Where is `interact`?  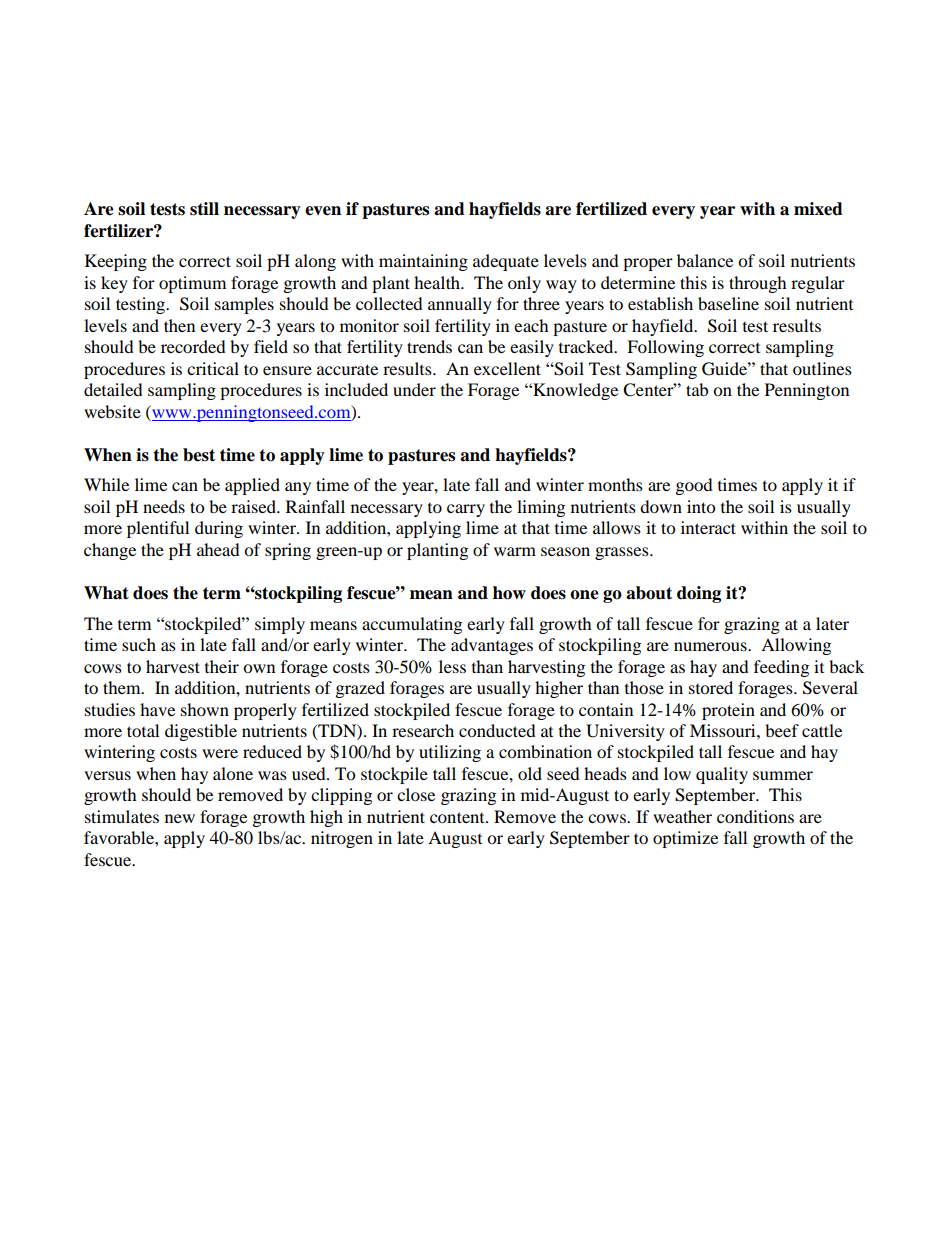 interact is located at coordinates (708, 527).
